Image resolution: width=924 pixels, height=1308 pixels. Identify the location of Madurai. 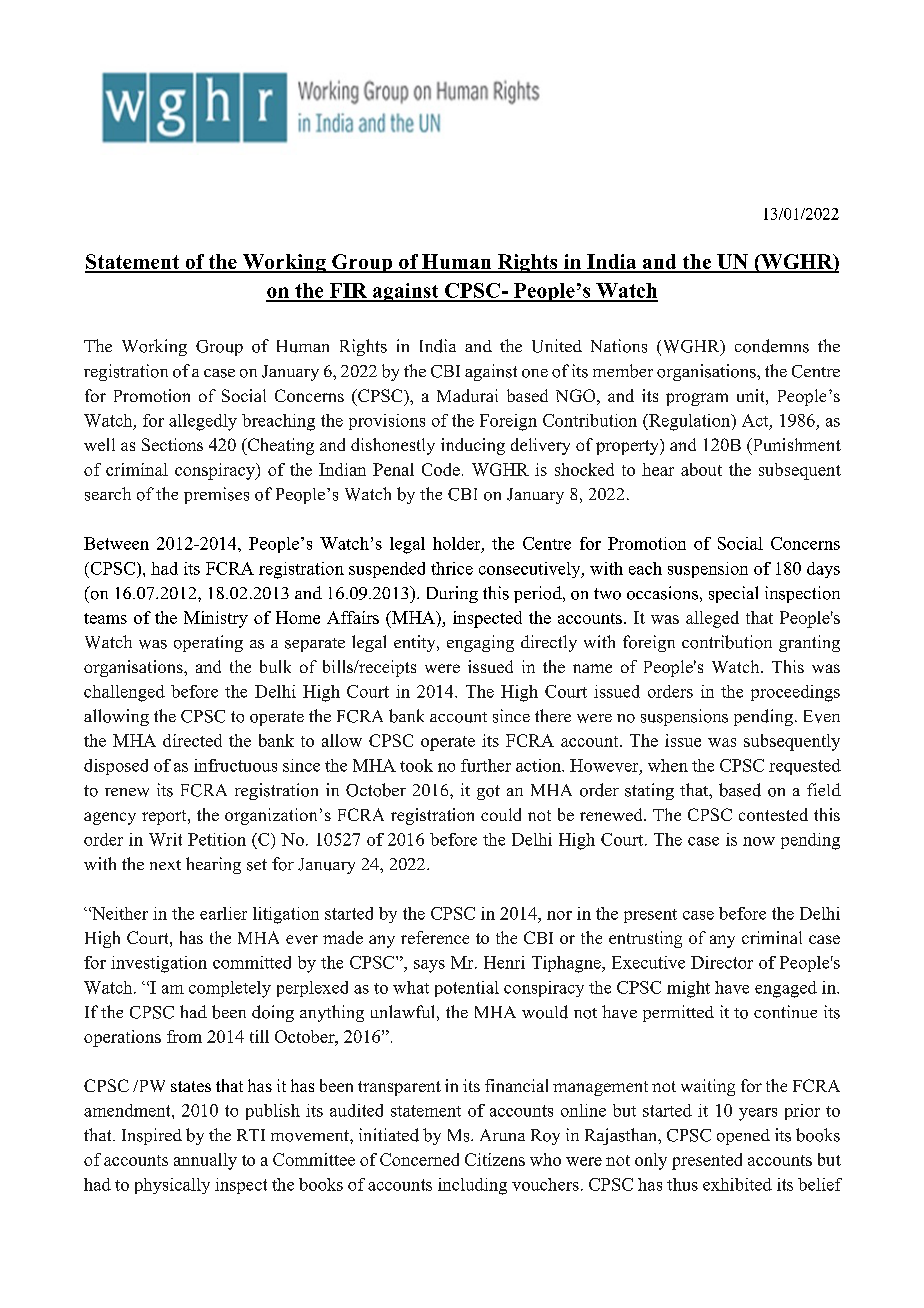
(467, 395).
